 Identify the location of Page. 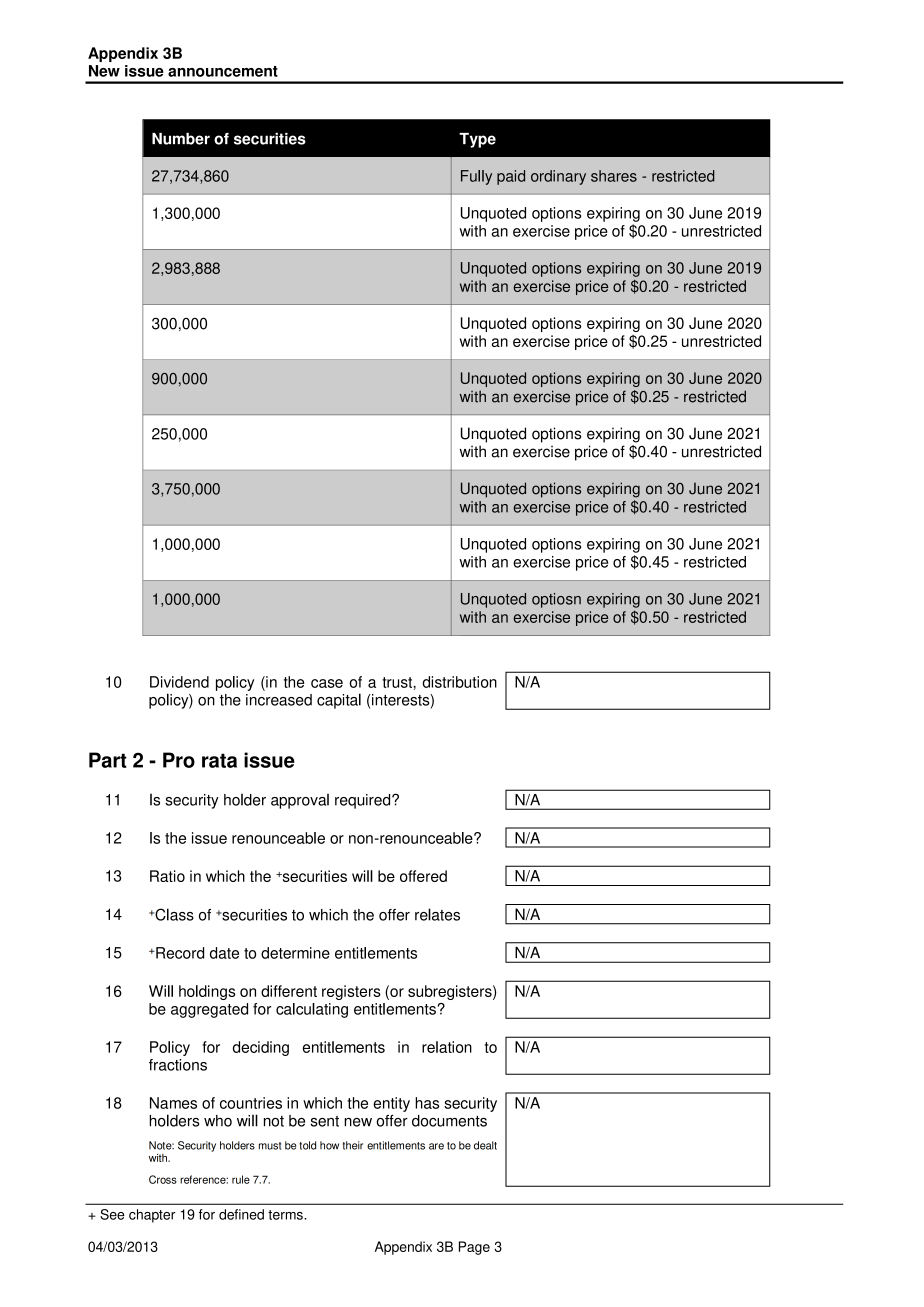
(474, 1248).
